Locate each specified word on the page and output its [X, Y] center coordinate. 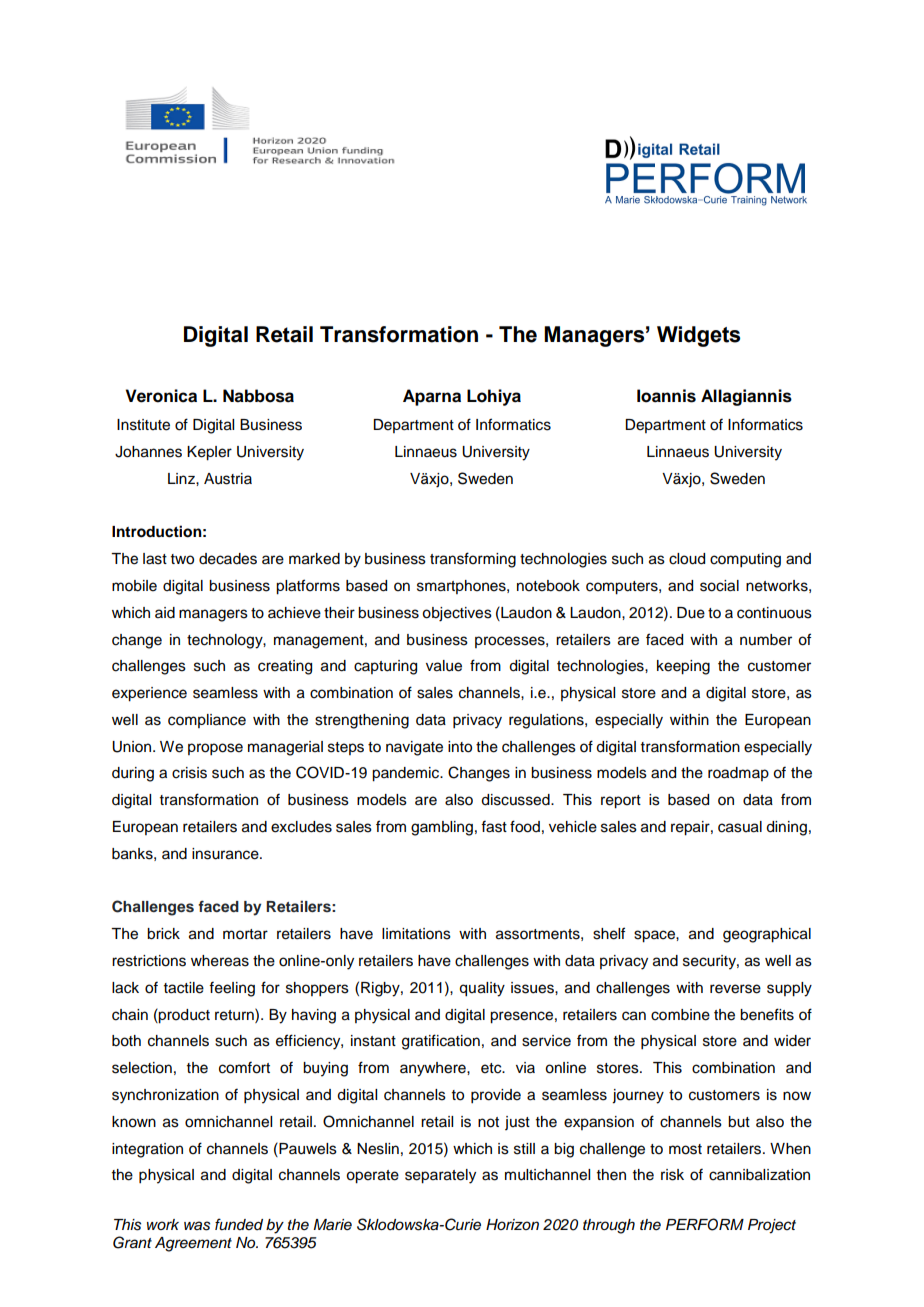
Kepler [209, 453]
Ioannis [666, 396]
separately [440, 1176]
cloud [687, 559]
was [197, 1226]
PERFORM [705, 1224]
